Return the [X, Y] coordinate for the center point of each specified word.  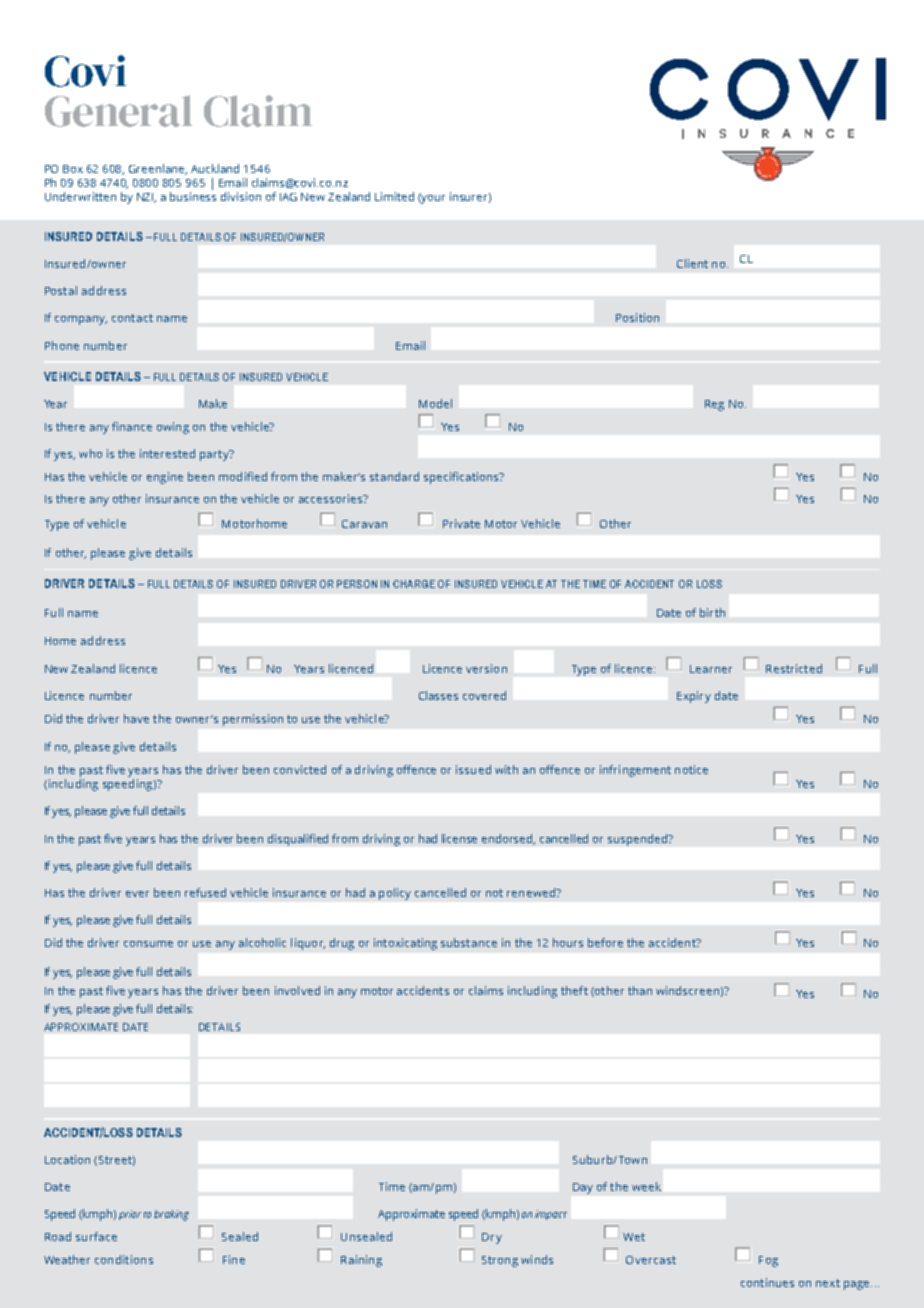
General [118, 111]
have [136, 718]
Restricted [794, 668]
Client [692, 263]
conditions [124, 1259]
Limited [394, 196]
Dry [492, 1238]
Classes [438, 695]
